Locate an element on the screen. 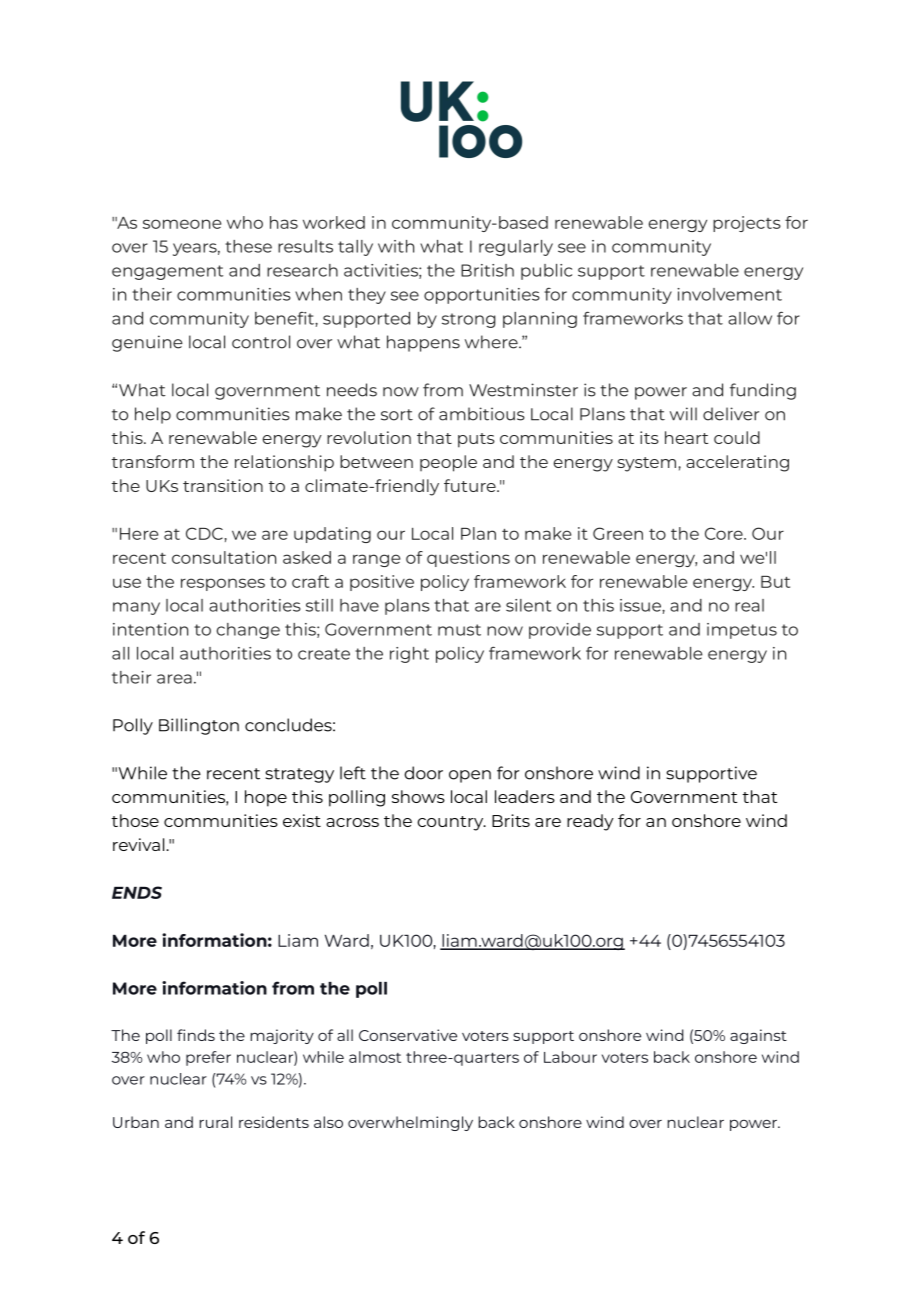  British is located at coordinates (487, 270).
